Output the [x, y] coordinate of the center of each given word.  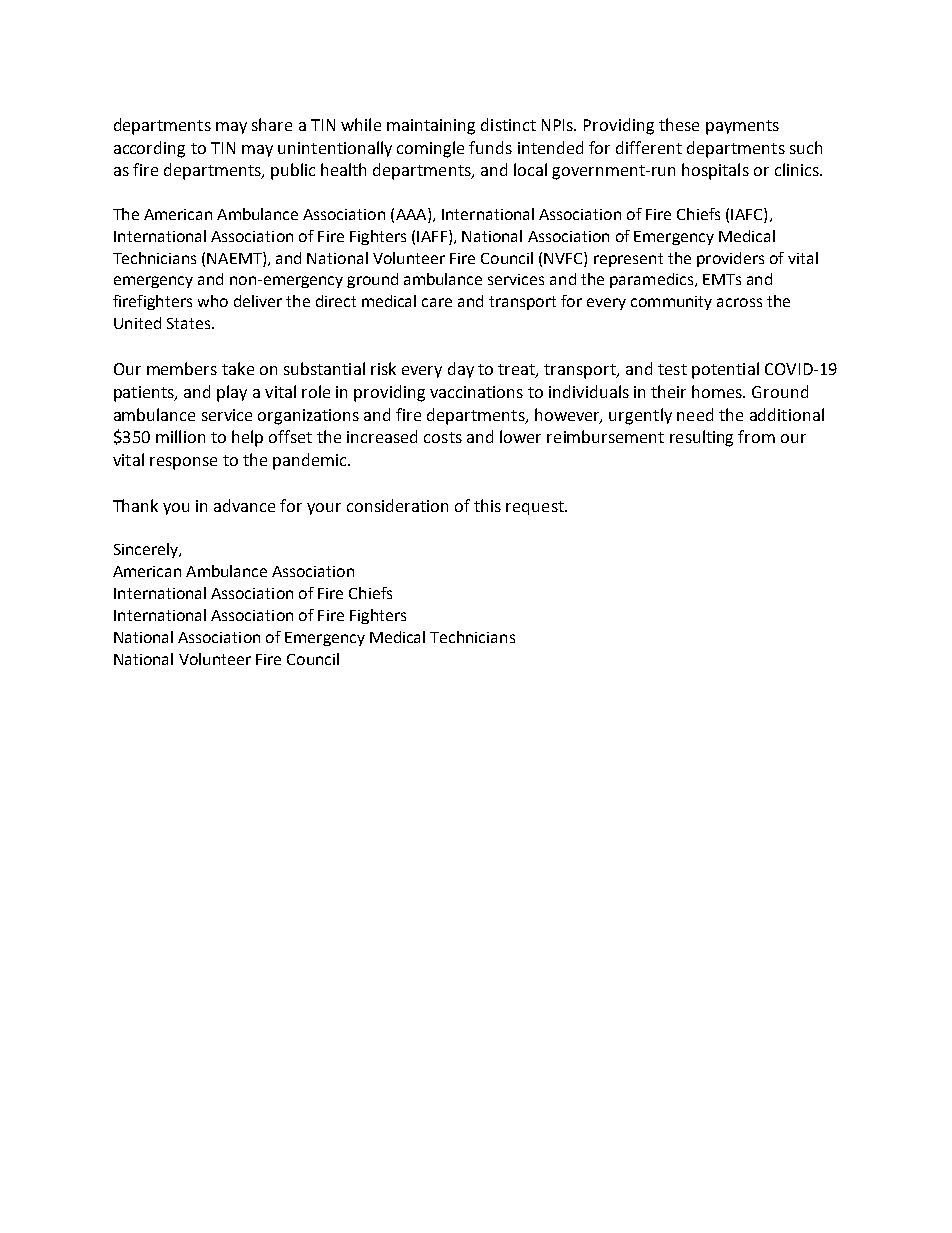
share [272, 124]
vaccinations [476, 392]
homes [718, 391]
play [232, 393]
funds [490, 147]
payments [742, 127]
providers [730, 259]
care [437, 302]
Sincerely [147, 550]
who [213, 301]
